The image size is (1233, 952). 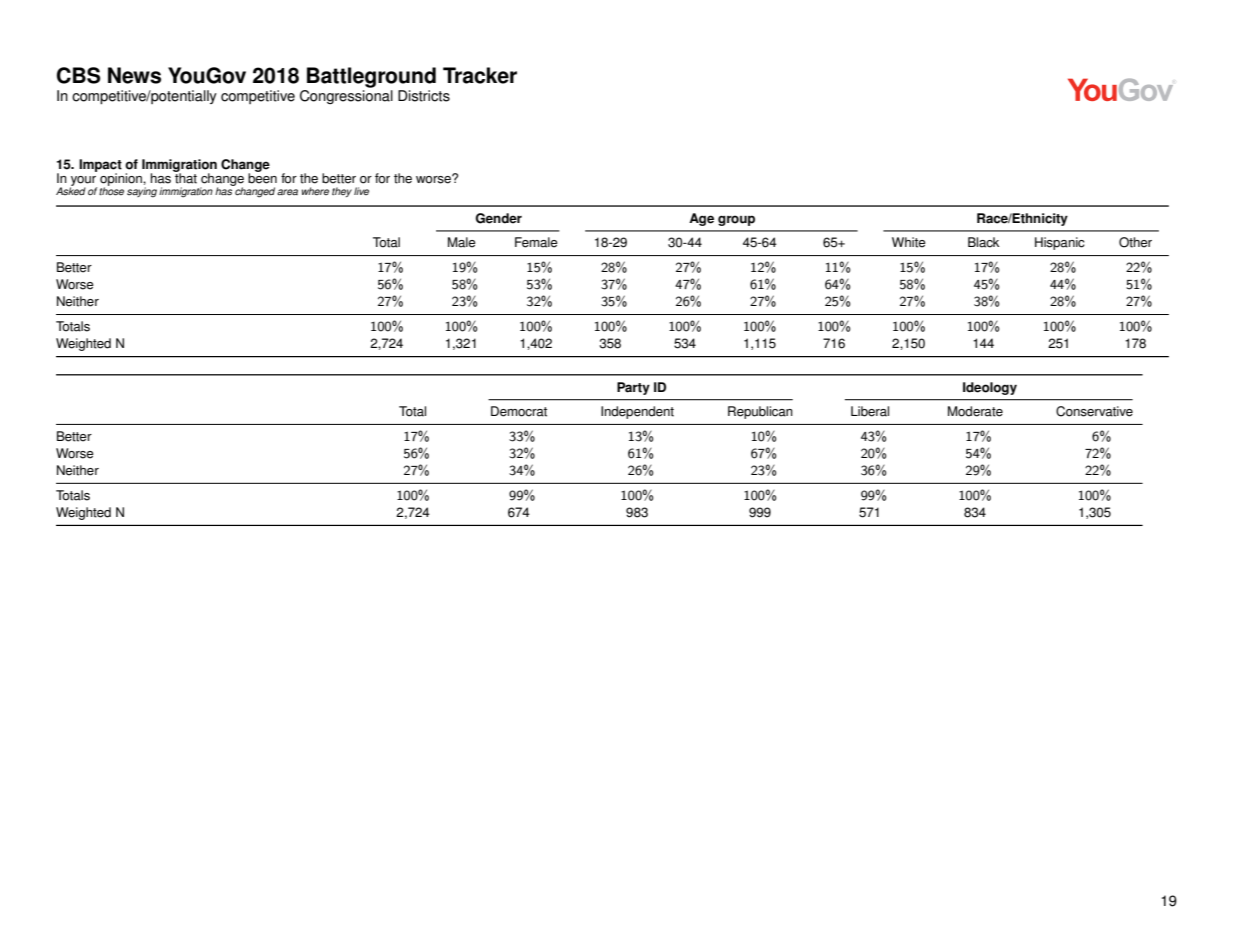 I want to click on Tracker, so click(x=480, y=75).
